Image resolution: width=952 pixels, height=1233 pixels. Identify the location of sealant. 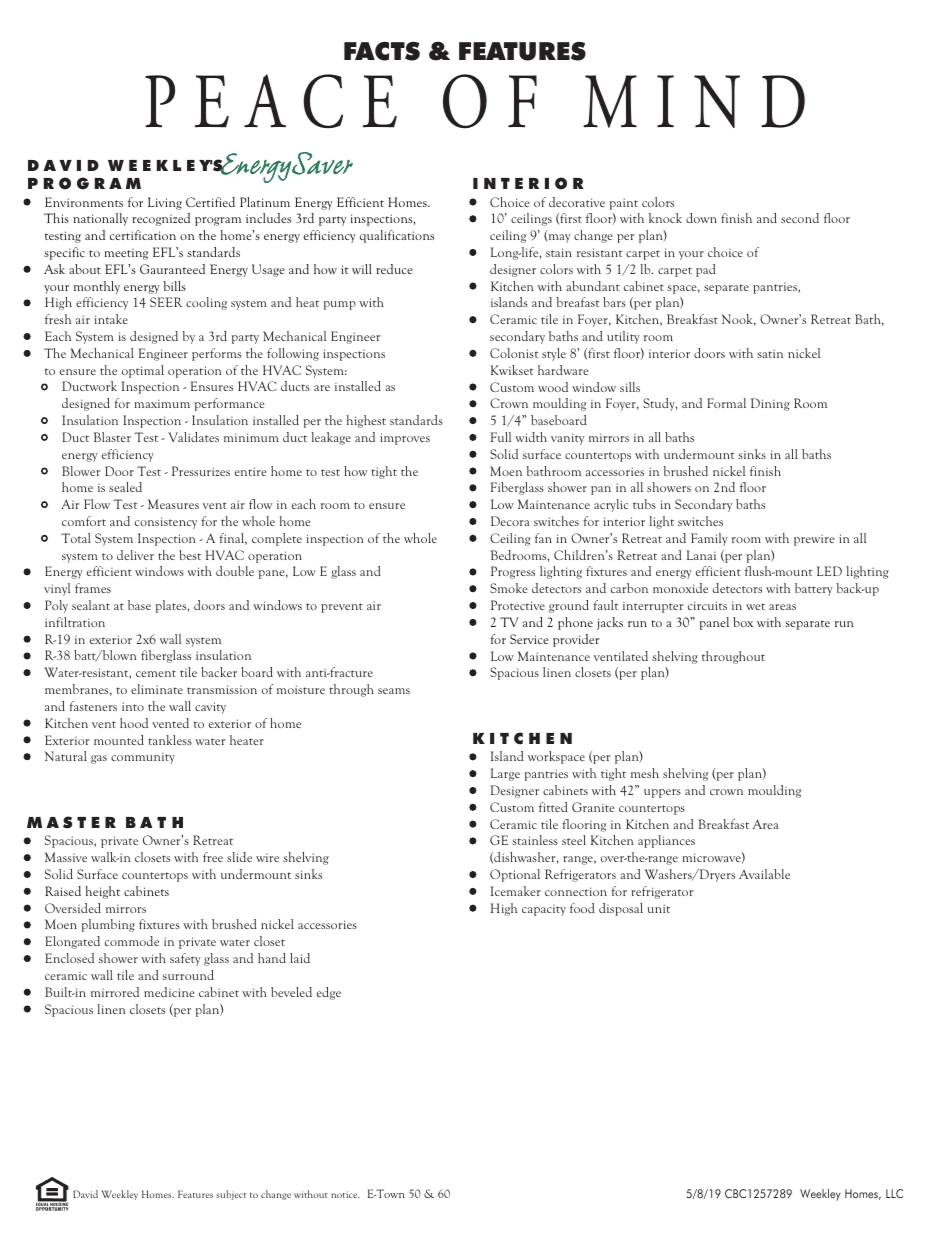
(91, 605).
